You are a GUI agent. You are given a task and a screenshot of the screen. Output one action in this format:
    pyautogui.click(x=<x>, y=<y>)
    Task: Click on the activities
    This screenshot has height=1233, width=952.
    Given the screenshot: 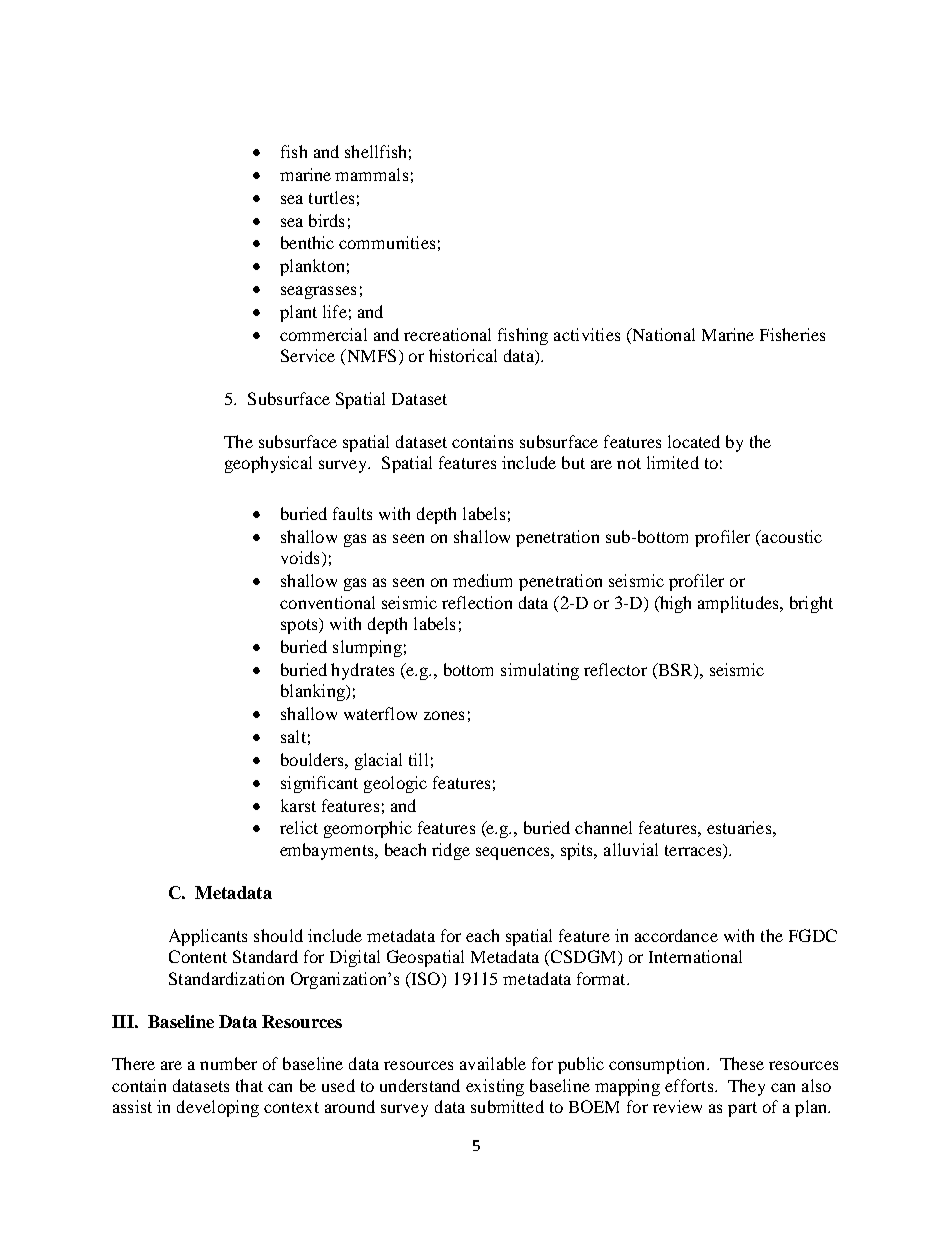 What is the action you would take?
    pyautogui.click(x=587, y=334)
